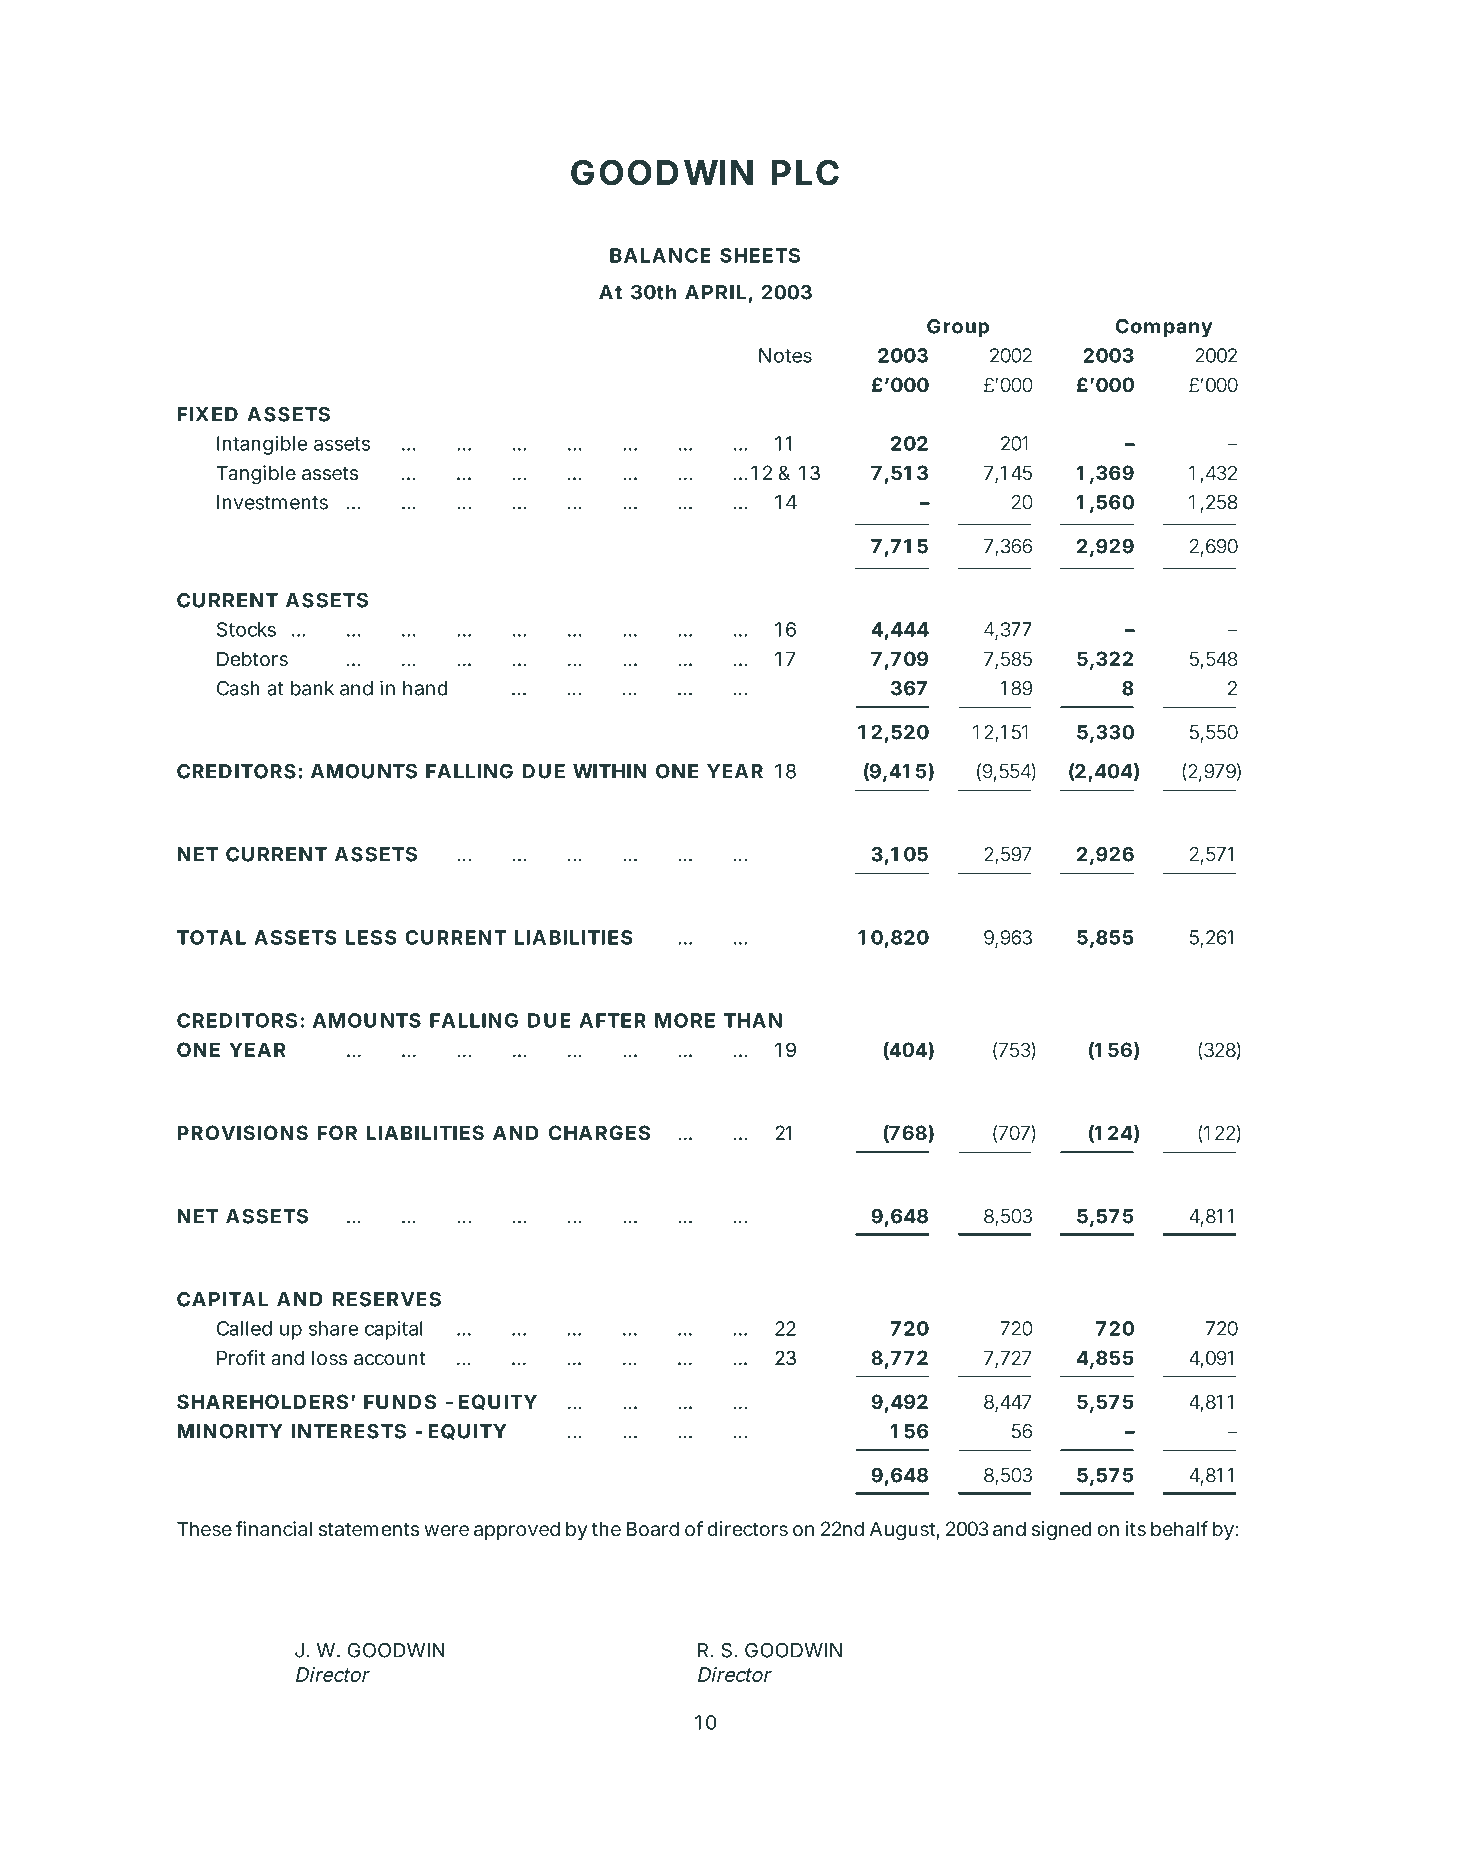 Image resolution: width=1469 pixels, height=1870 pixels. What do you see at coordinates (207, 414) in the screenshot?
I see `FIXED` at bounding box center [207, 414].
